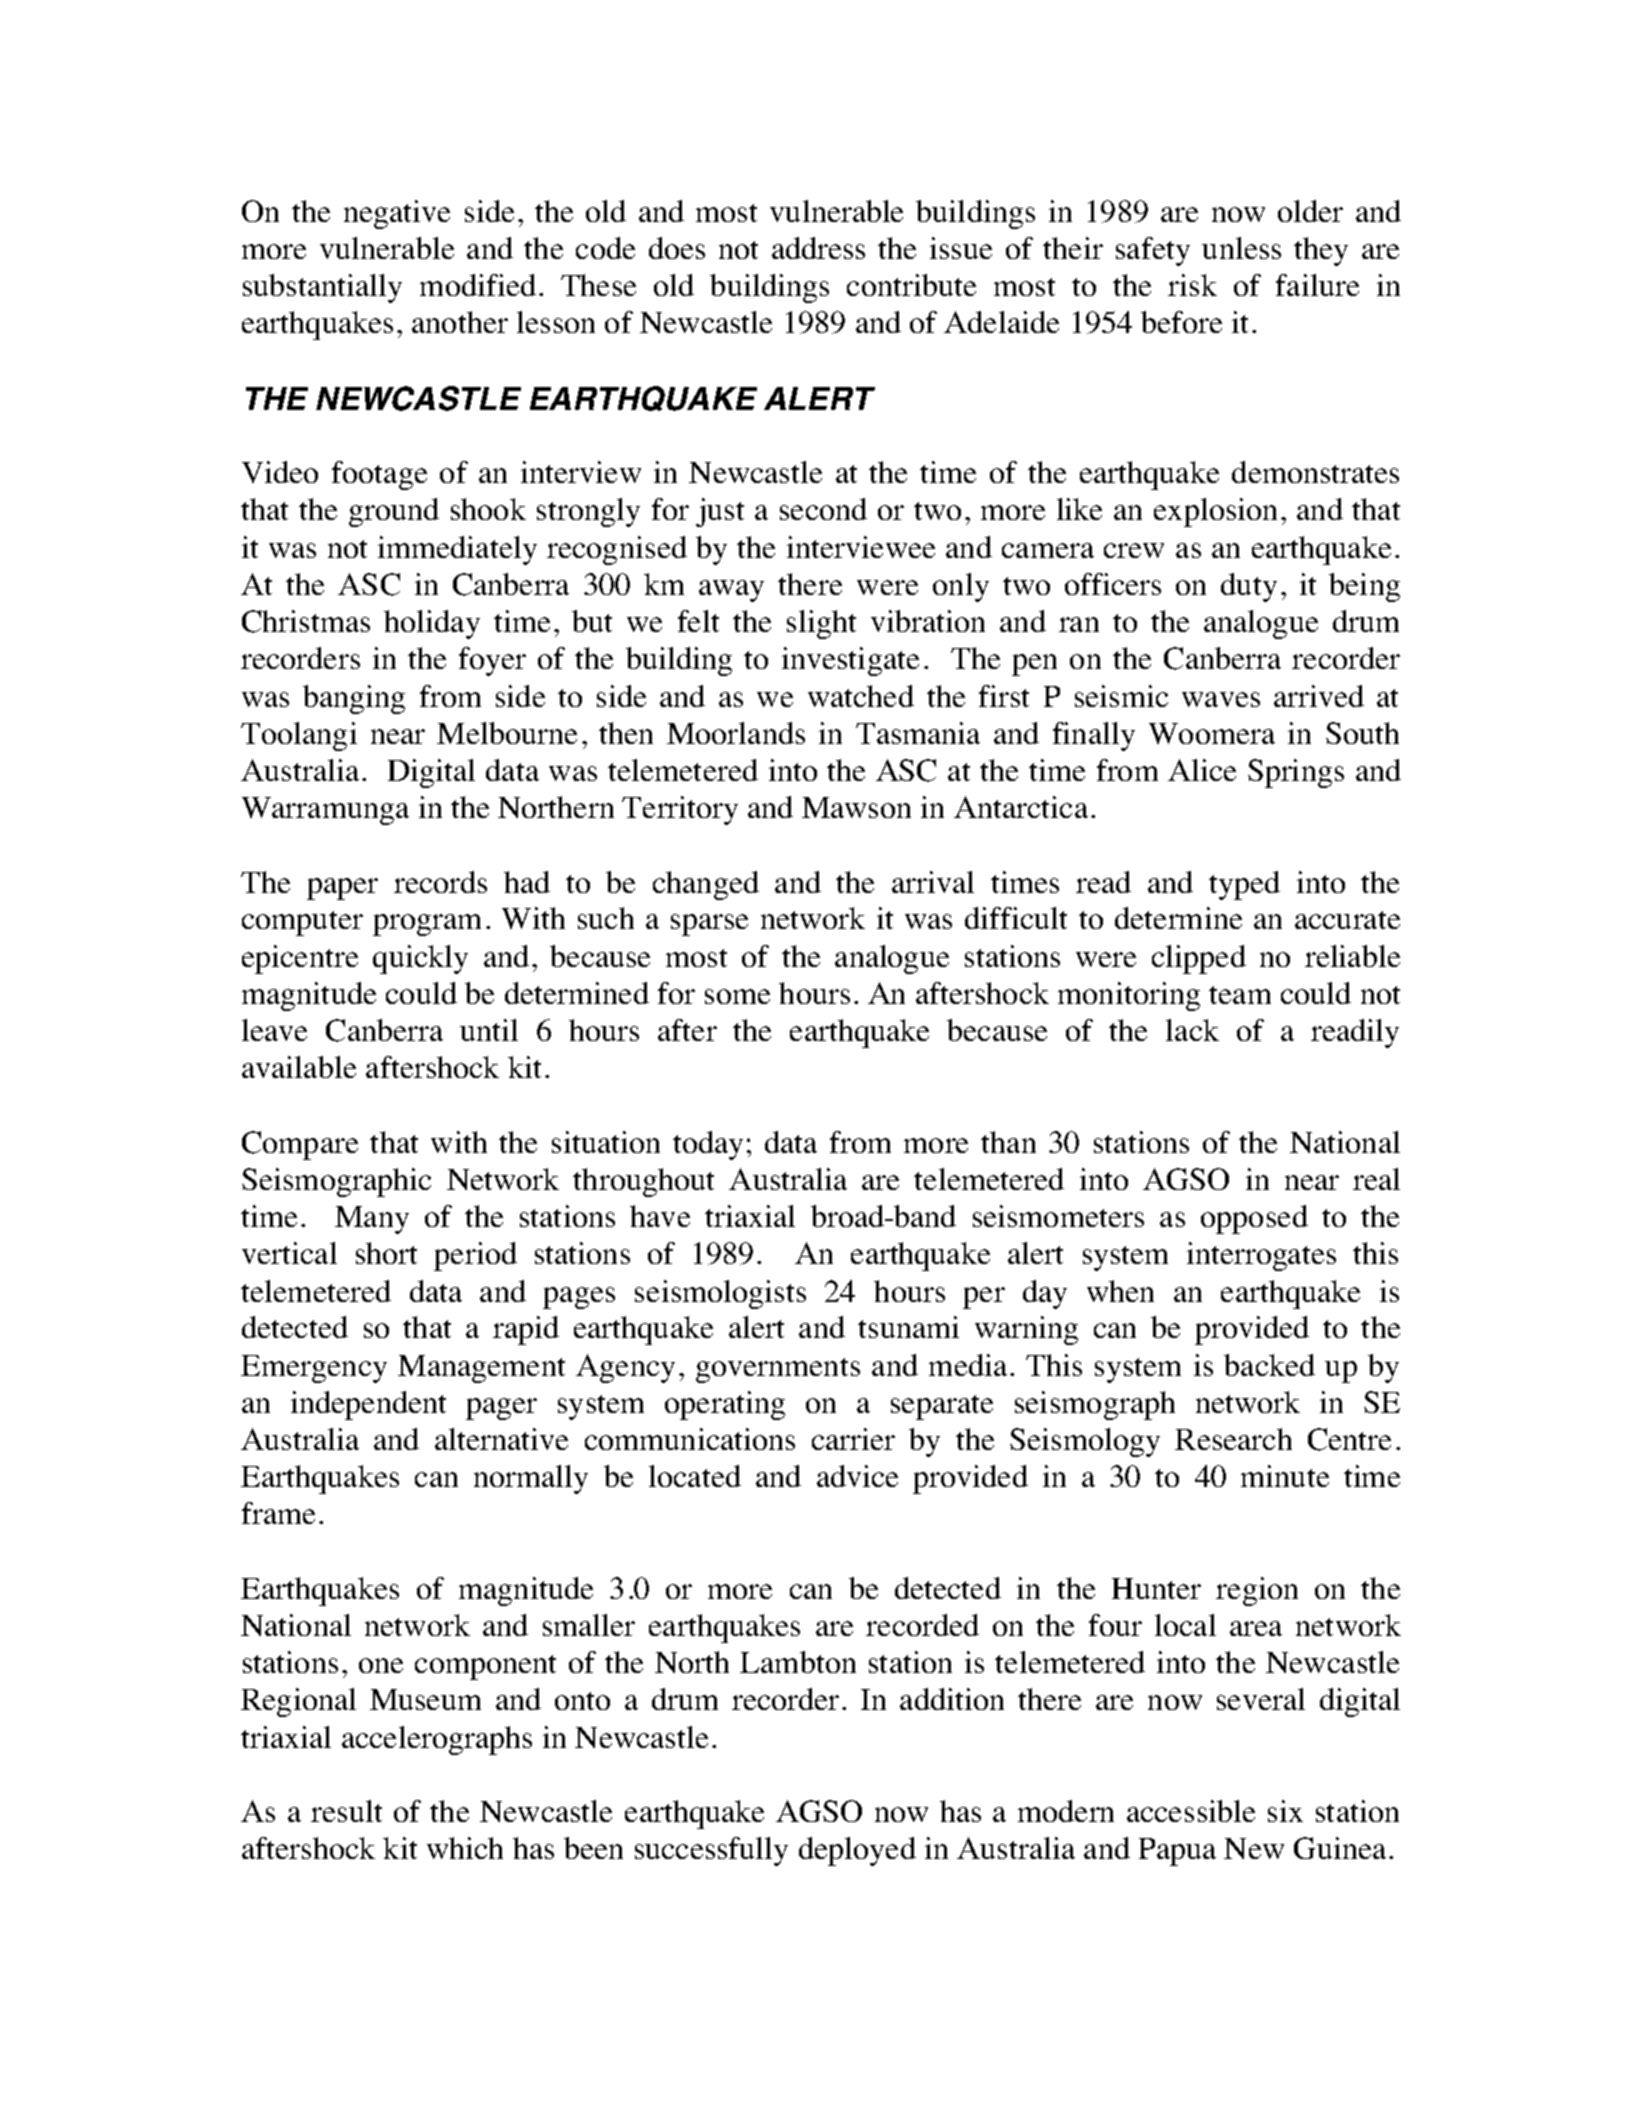 The width and height of the image is (1642, 2125). I want to click on unless, so click(1241, 248).
